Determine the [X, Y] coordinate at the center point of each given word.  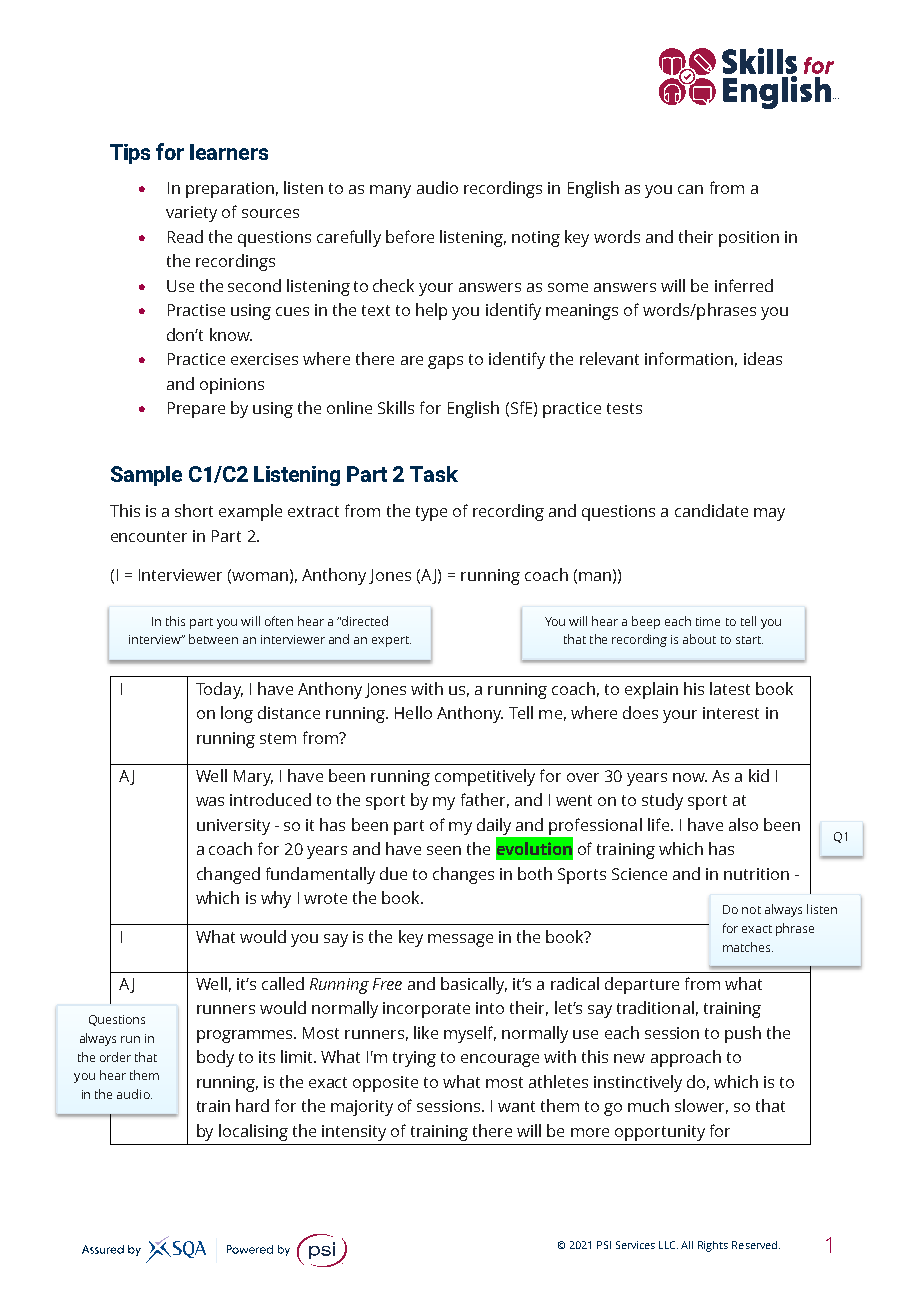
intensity [354, 1133]
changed [228, 875]
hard [252, 1105]
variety [191, 214]
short [194, 510]
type [431, 513]
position [749, 239]
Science [639, 874]
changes [463, 875]
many [390, 191]
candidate [711, 510]
